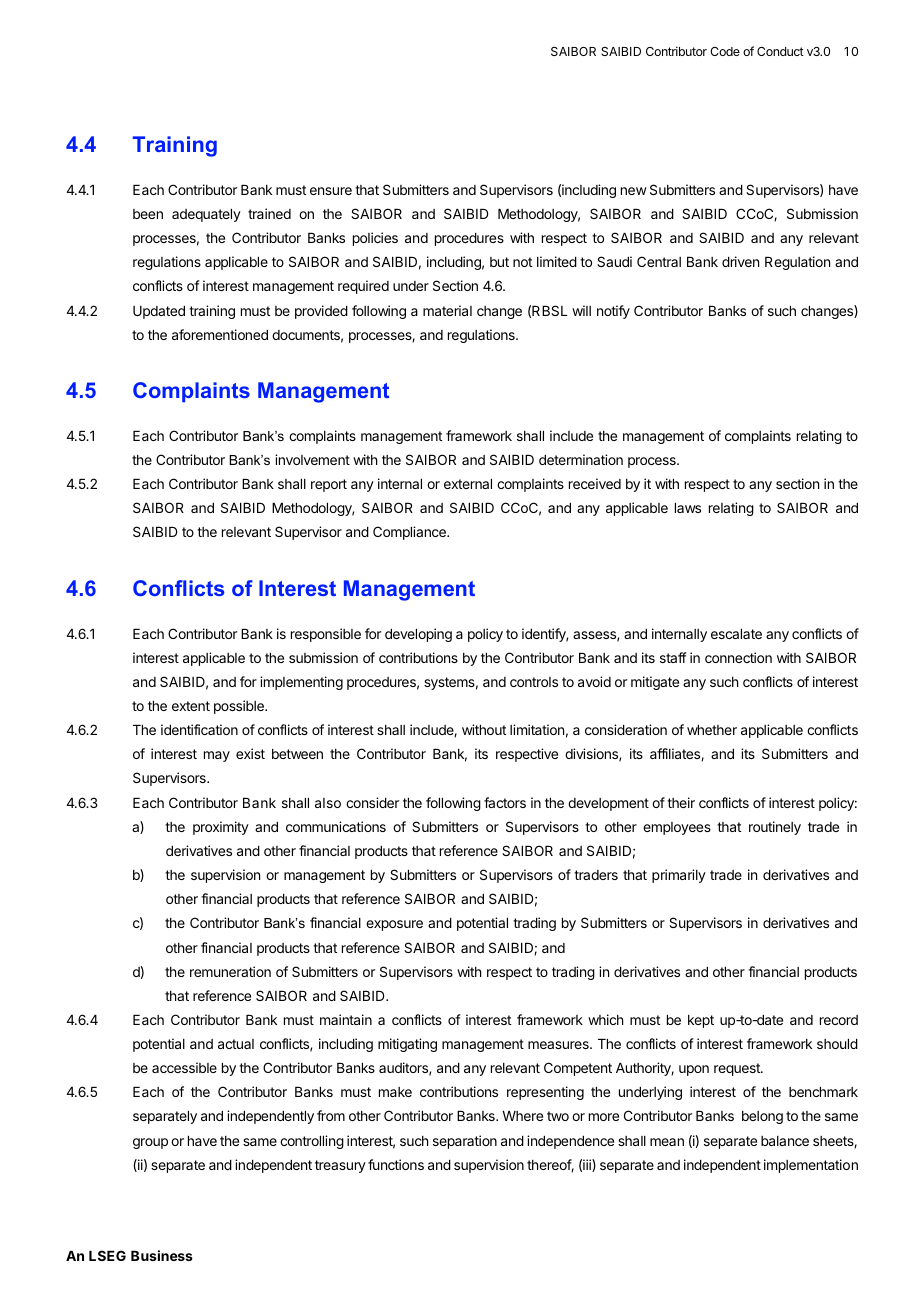 The image size is (924, 1309). Describe the element at coordinates (780, 51) in the document. I see `Conduct` at that location.
